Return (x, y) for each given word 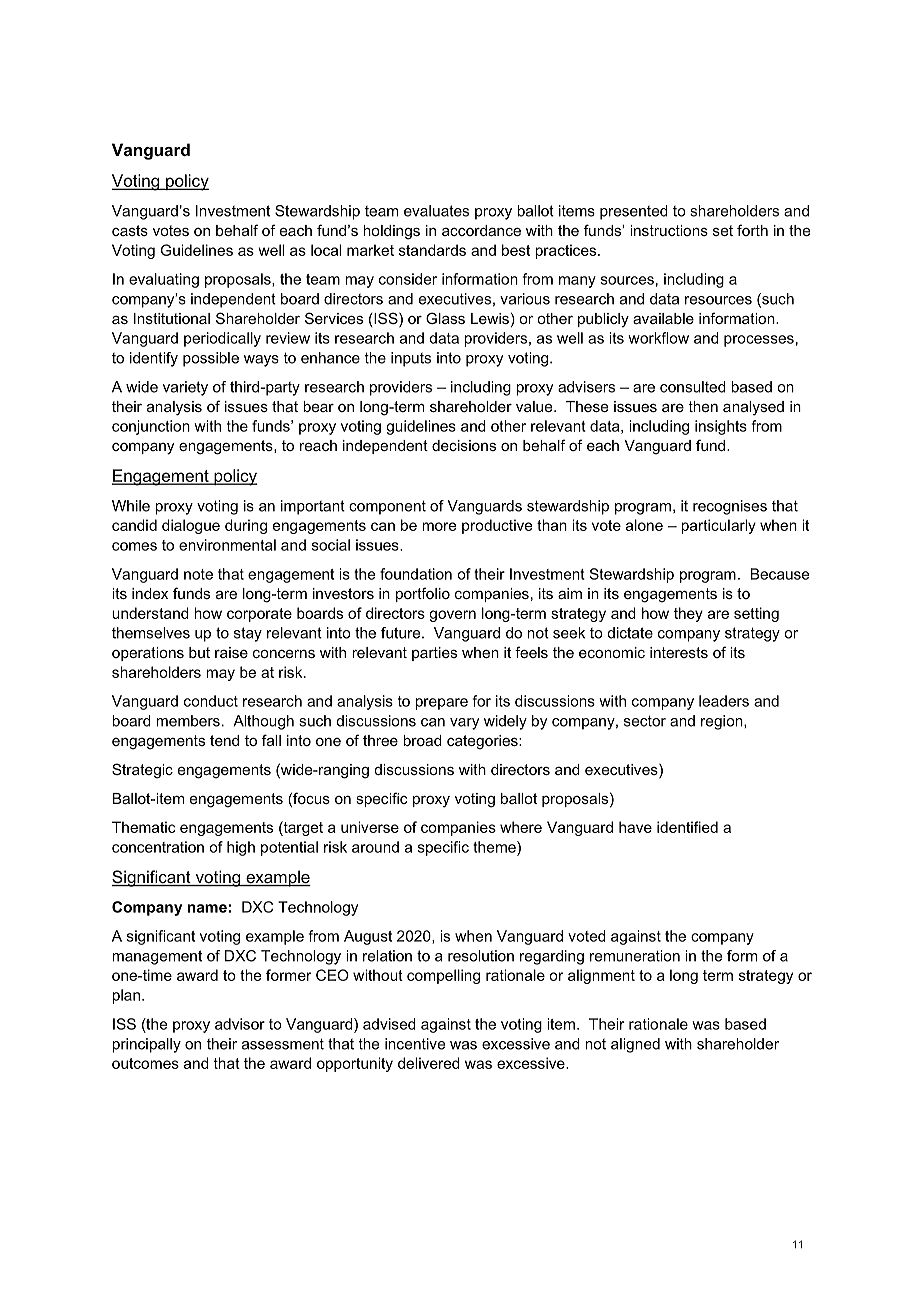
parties (434, 654)
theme (495, 847)
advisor (240, 1024)
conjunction (151, 427)
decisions (464, 445)
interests (679, 652)
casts (130, 230)
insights (721, 427)
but (199, 652)
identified (687, 827)
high (241, 848)
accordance (481, 230)
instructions (669, 230)
